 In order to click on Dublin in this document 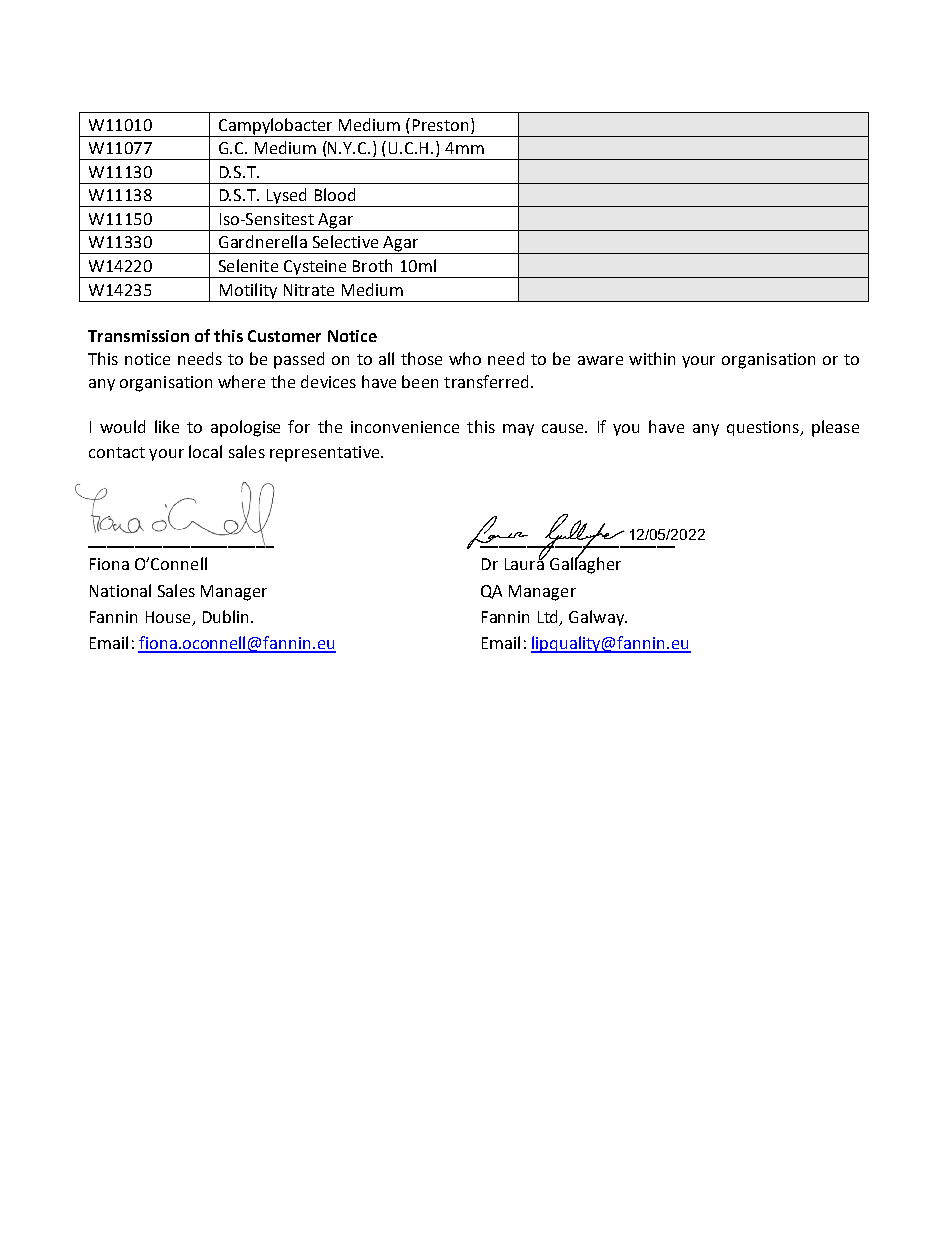, I will do `click(225, 616)`.
